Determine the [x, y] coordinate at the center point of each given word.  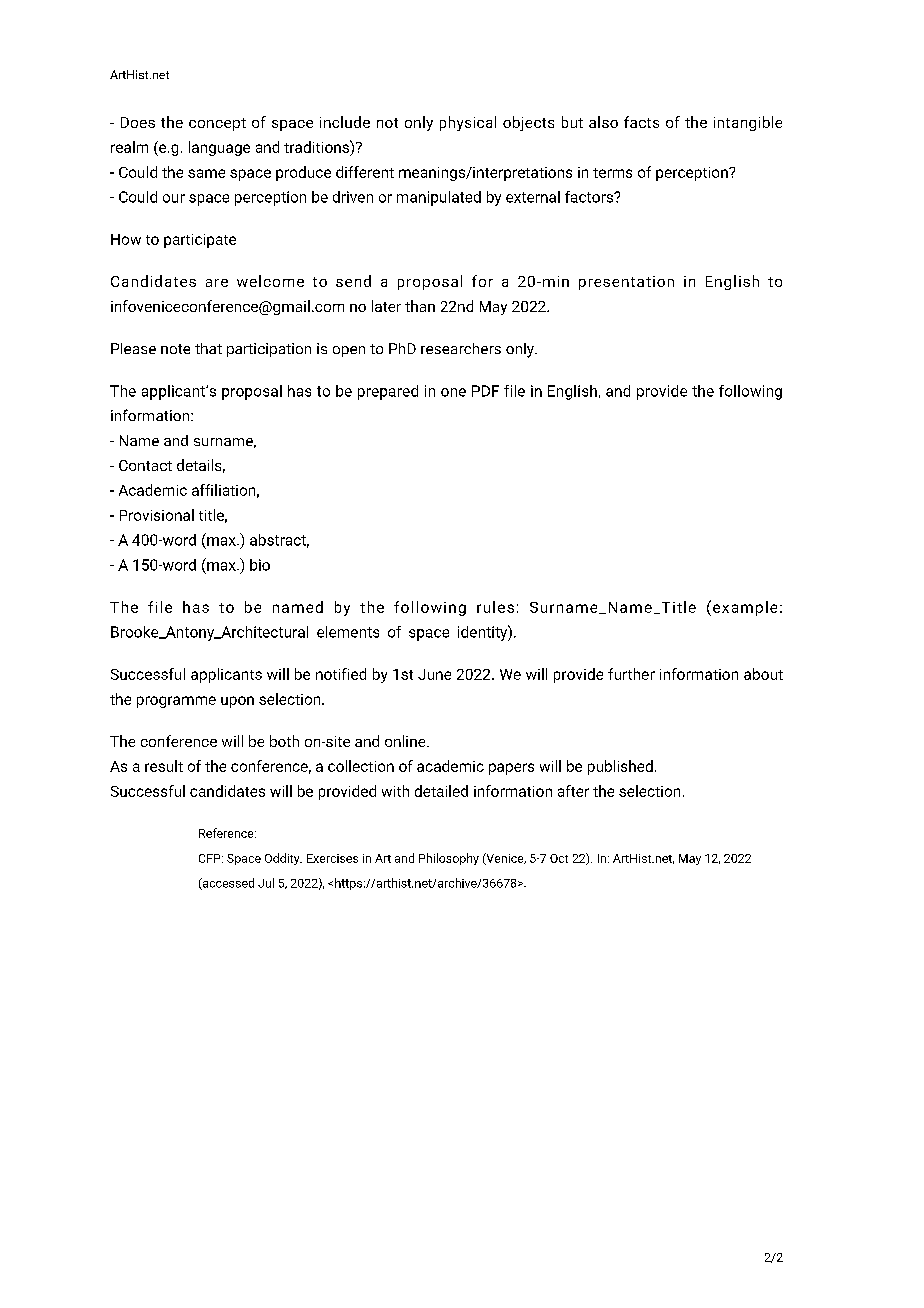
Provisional [157, 515]
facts [641, 122]
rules [495, 607]
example [745, 608]
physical [468, 123]
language [219, 148]
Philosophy [449, 859]
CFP [211, 858]
